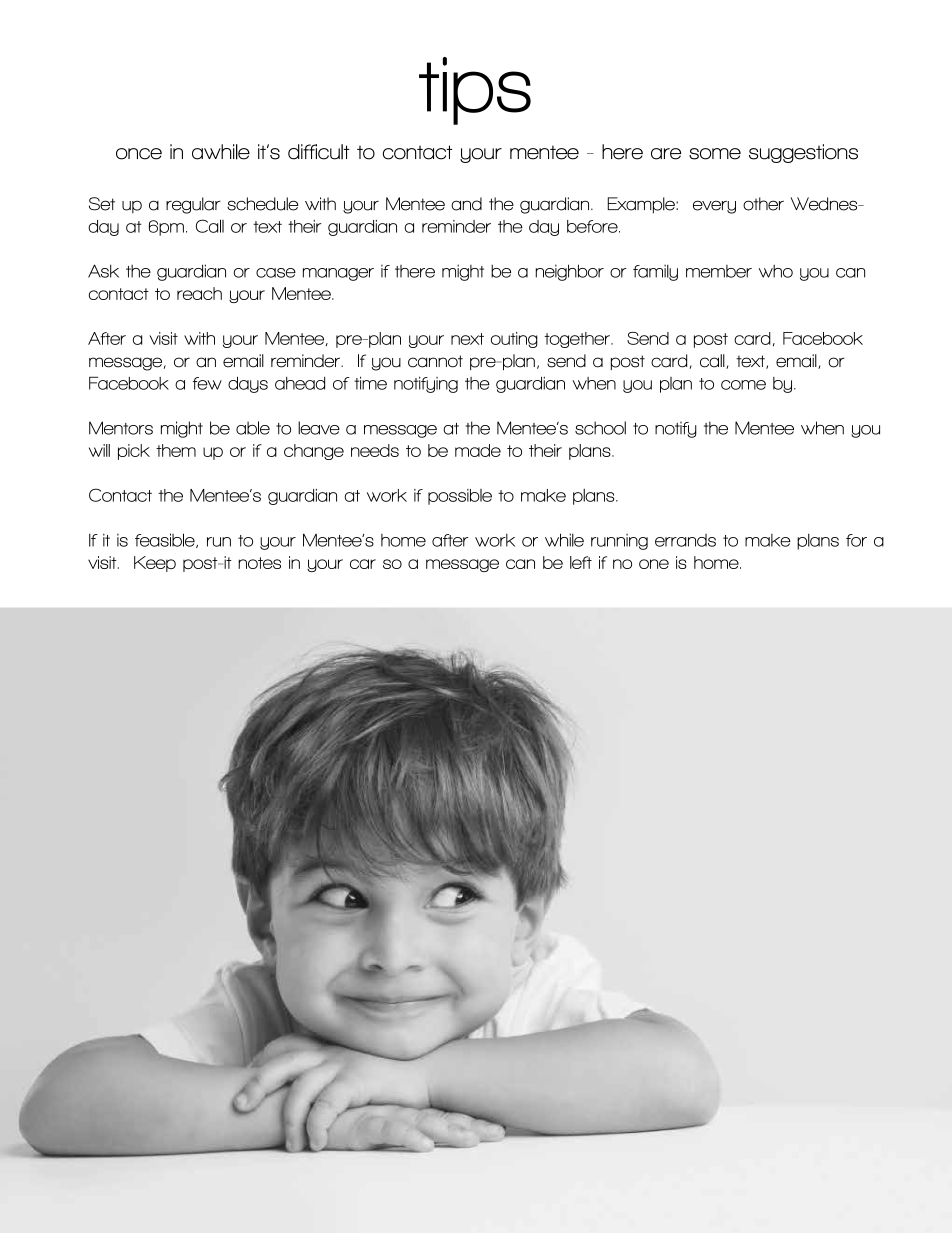 The image size is (952, 1233). What do you see at coordinates (743, 385) in the screenshot?
I see `come` at bounding box center [743, 385].
